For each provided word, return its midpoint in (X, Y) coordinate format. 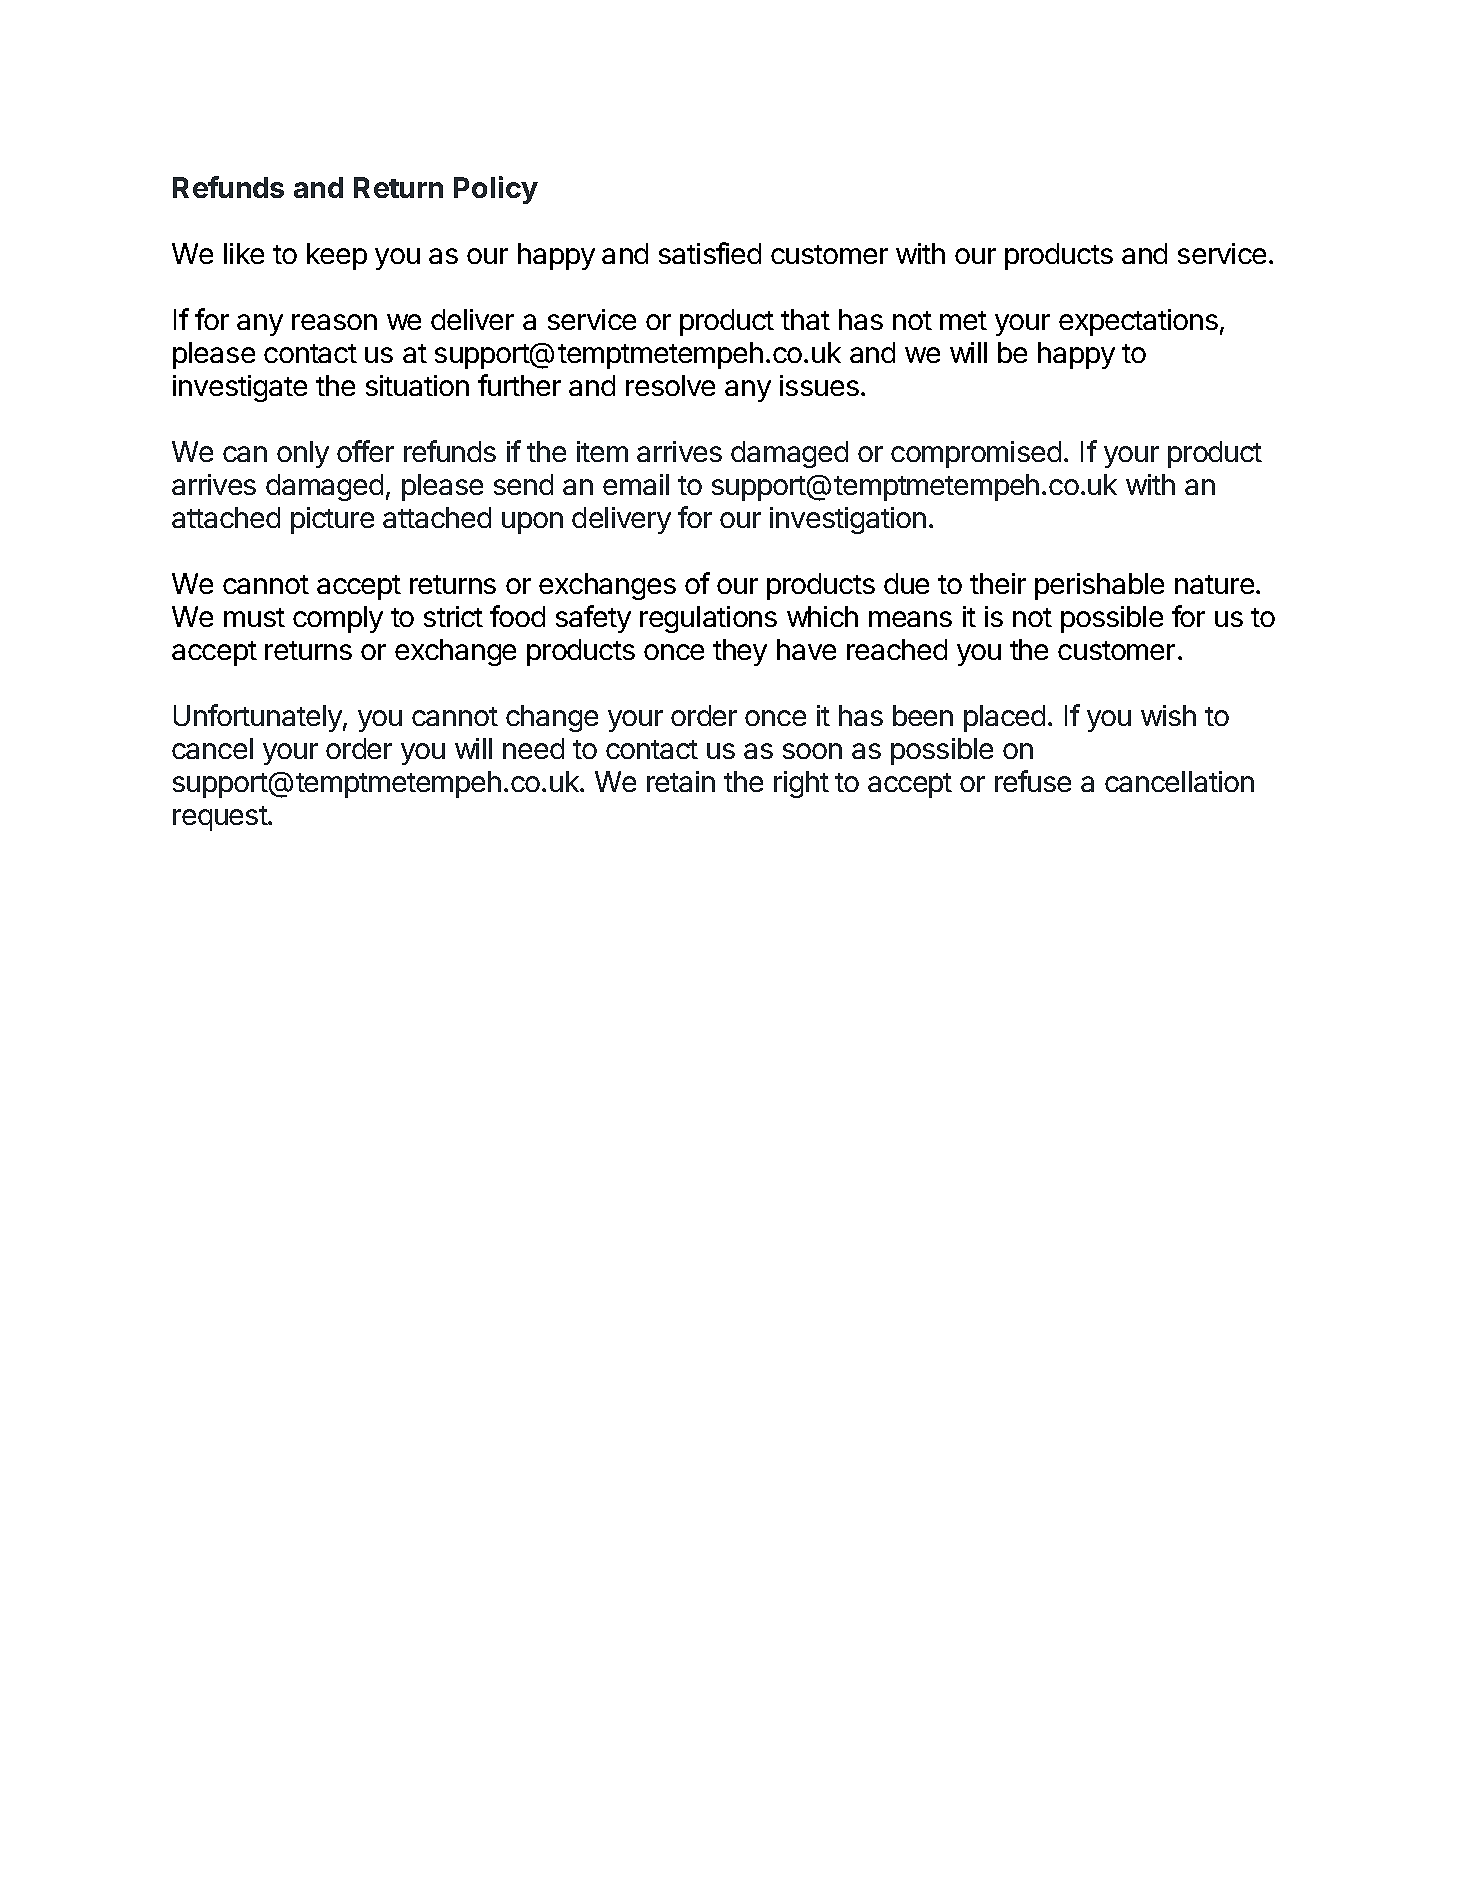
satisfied (710, 253)
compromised (976, 454)
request (221, 818)
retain (681, 781)
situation (417, 385)
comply (338, 619)
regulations (708, 619)
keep (337, 256)
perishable (1099, 586)
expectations (1138, 322)
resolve (670, 385)
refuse (1033, 781)
